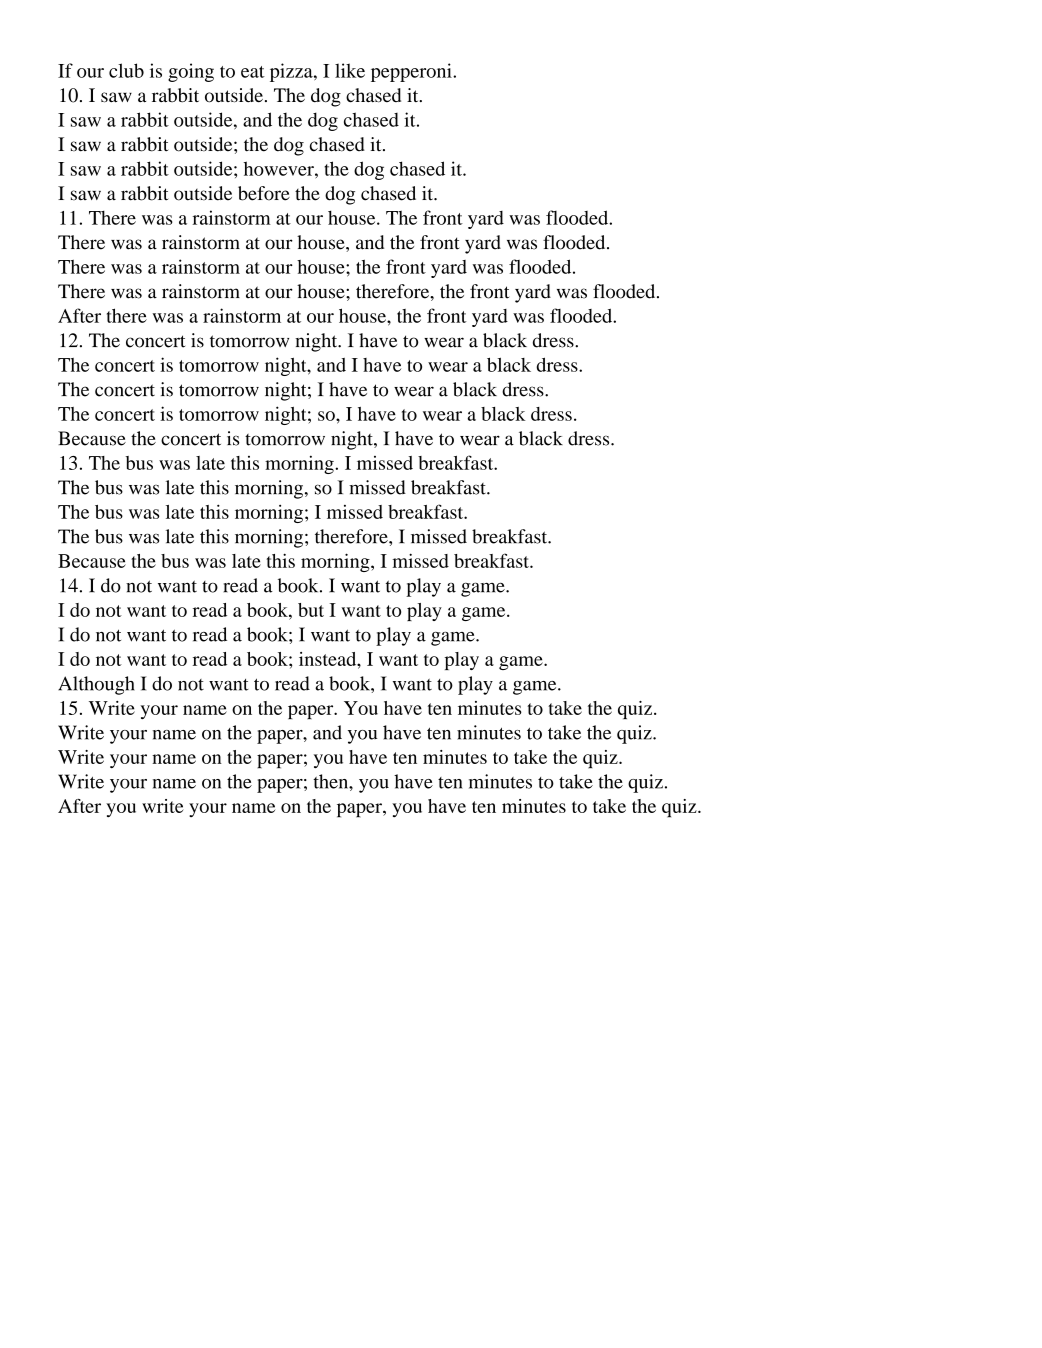 Image resolution: width=1042 pixels, height=1348 pixels. I want to click on before, so click(264, 193).
